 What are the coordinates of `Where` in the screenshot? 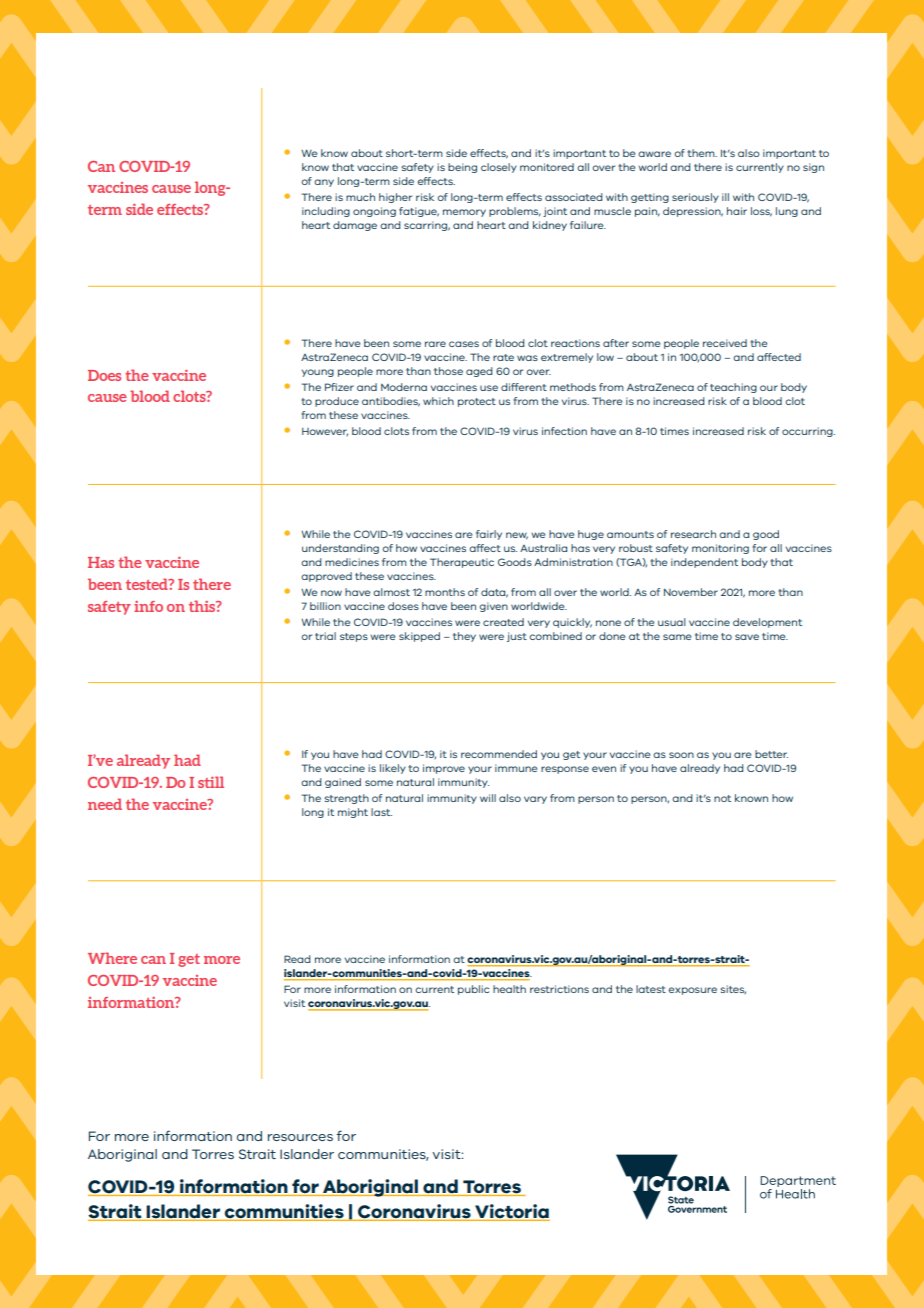 It's located at (112, 958).
